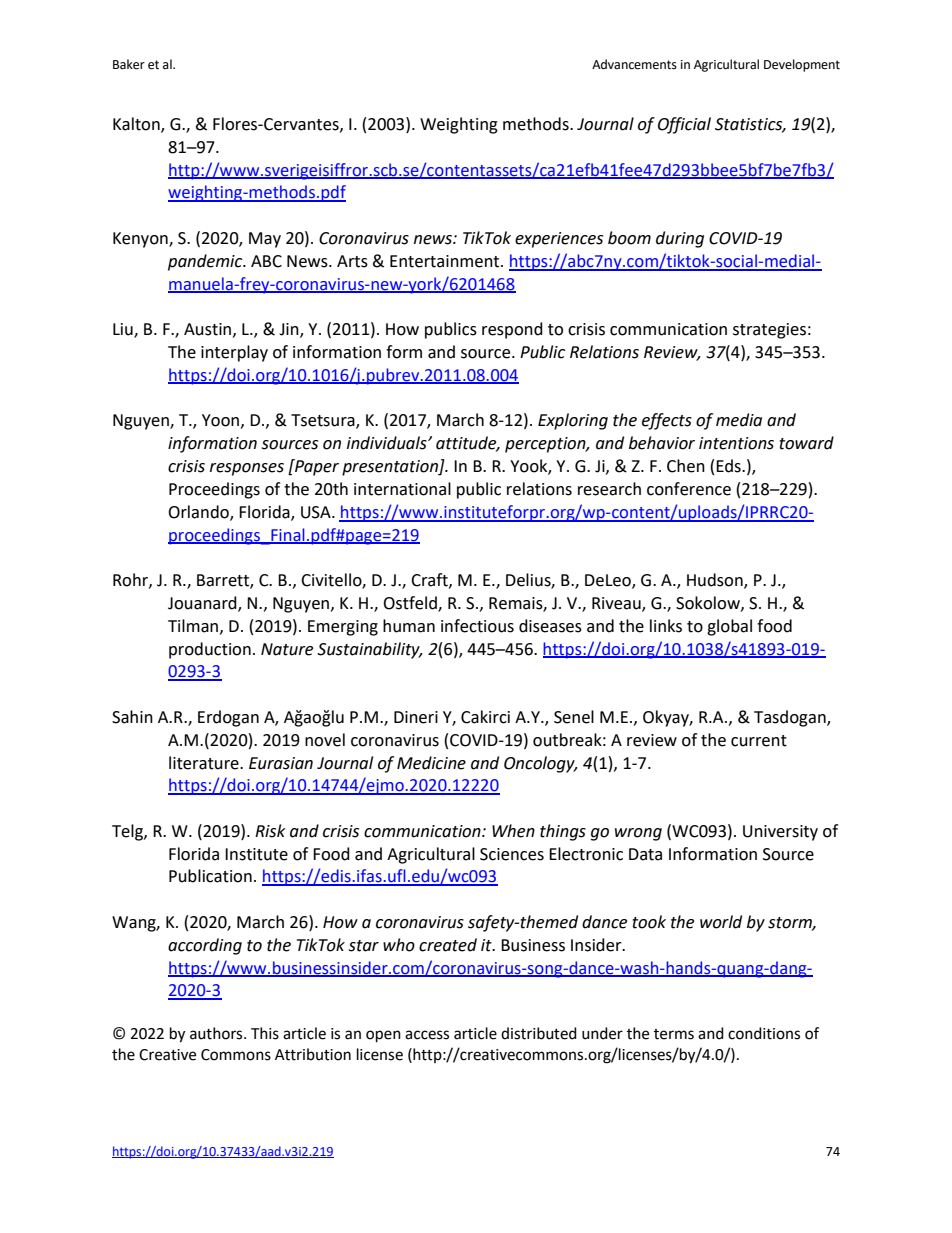  What do you see at coordinates (199, 512) in the screenshot?
I see `Orlando` at bounding box center [199, 512].
